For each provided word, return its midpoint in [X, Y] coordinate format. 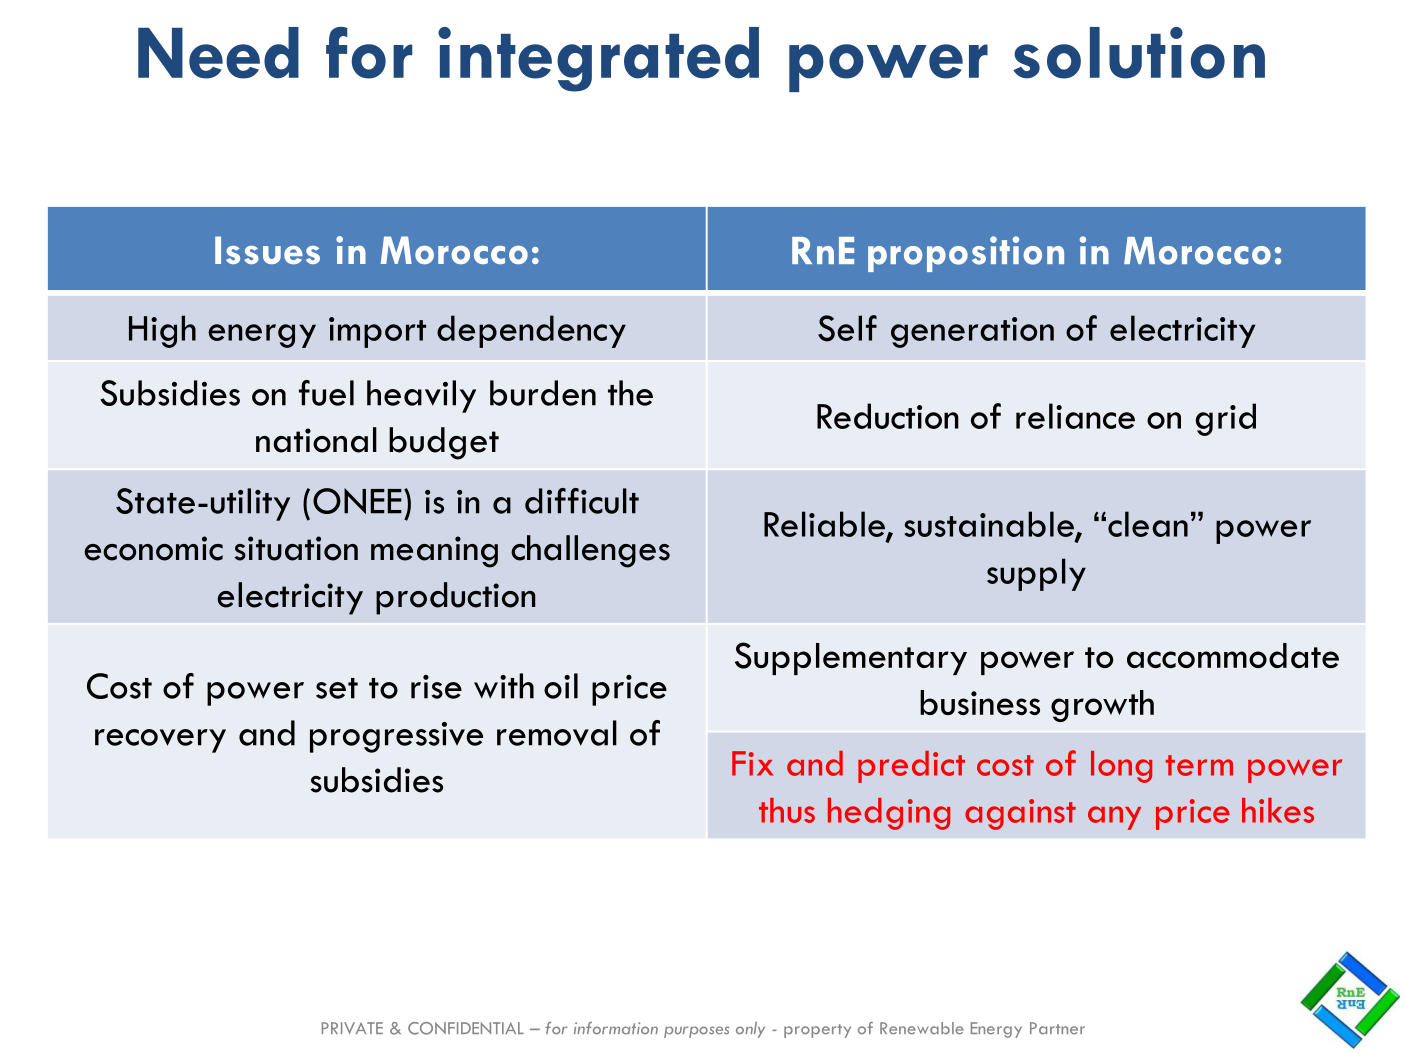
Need [218, 53]
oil [561, 686]
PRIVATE [352, 1028]
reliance [1075, 416]
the [630, 393]
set [337, 688]
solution [1139, 53]
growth [1102, 706]
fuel [326, 393]
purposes [697, 1032]
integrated [598, 59]
